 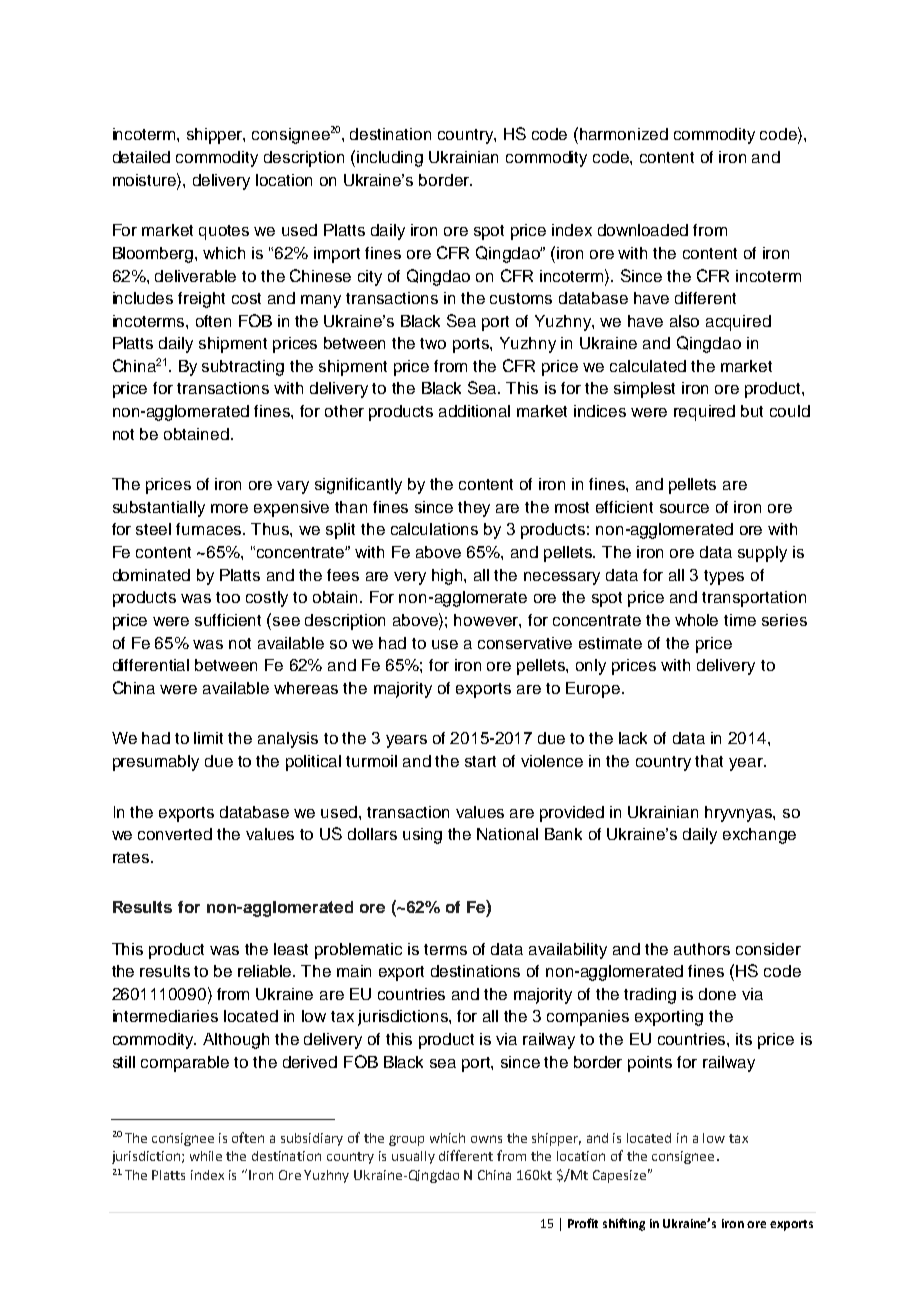 What do you see at coordinates (624, 134) in the screenshot?
I see `harmonized` at bounding box center [624, 134].
